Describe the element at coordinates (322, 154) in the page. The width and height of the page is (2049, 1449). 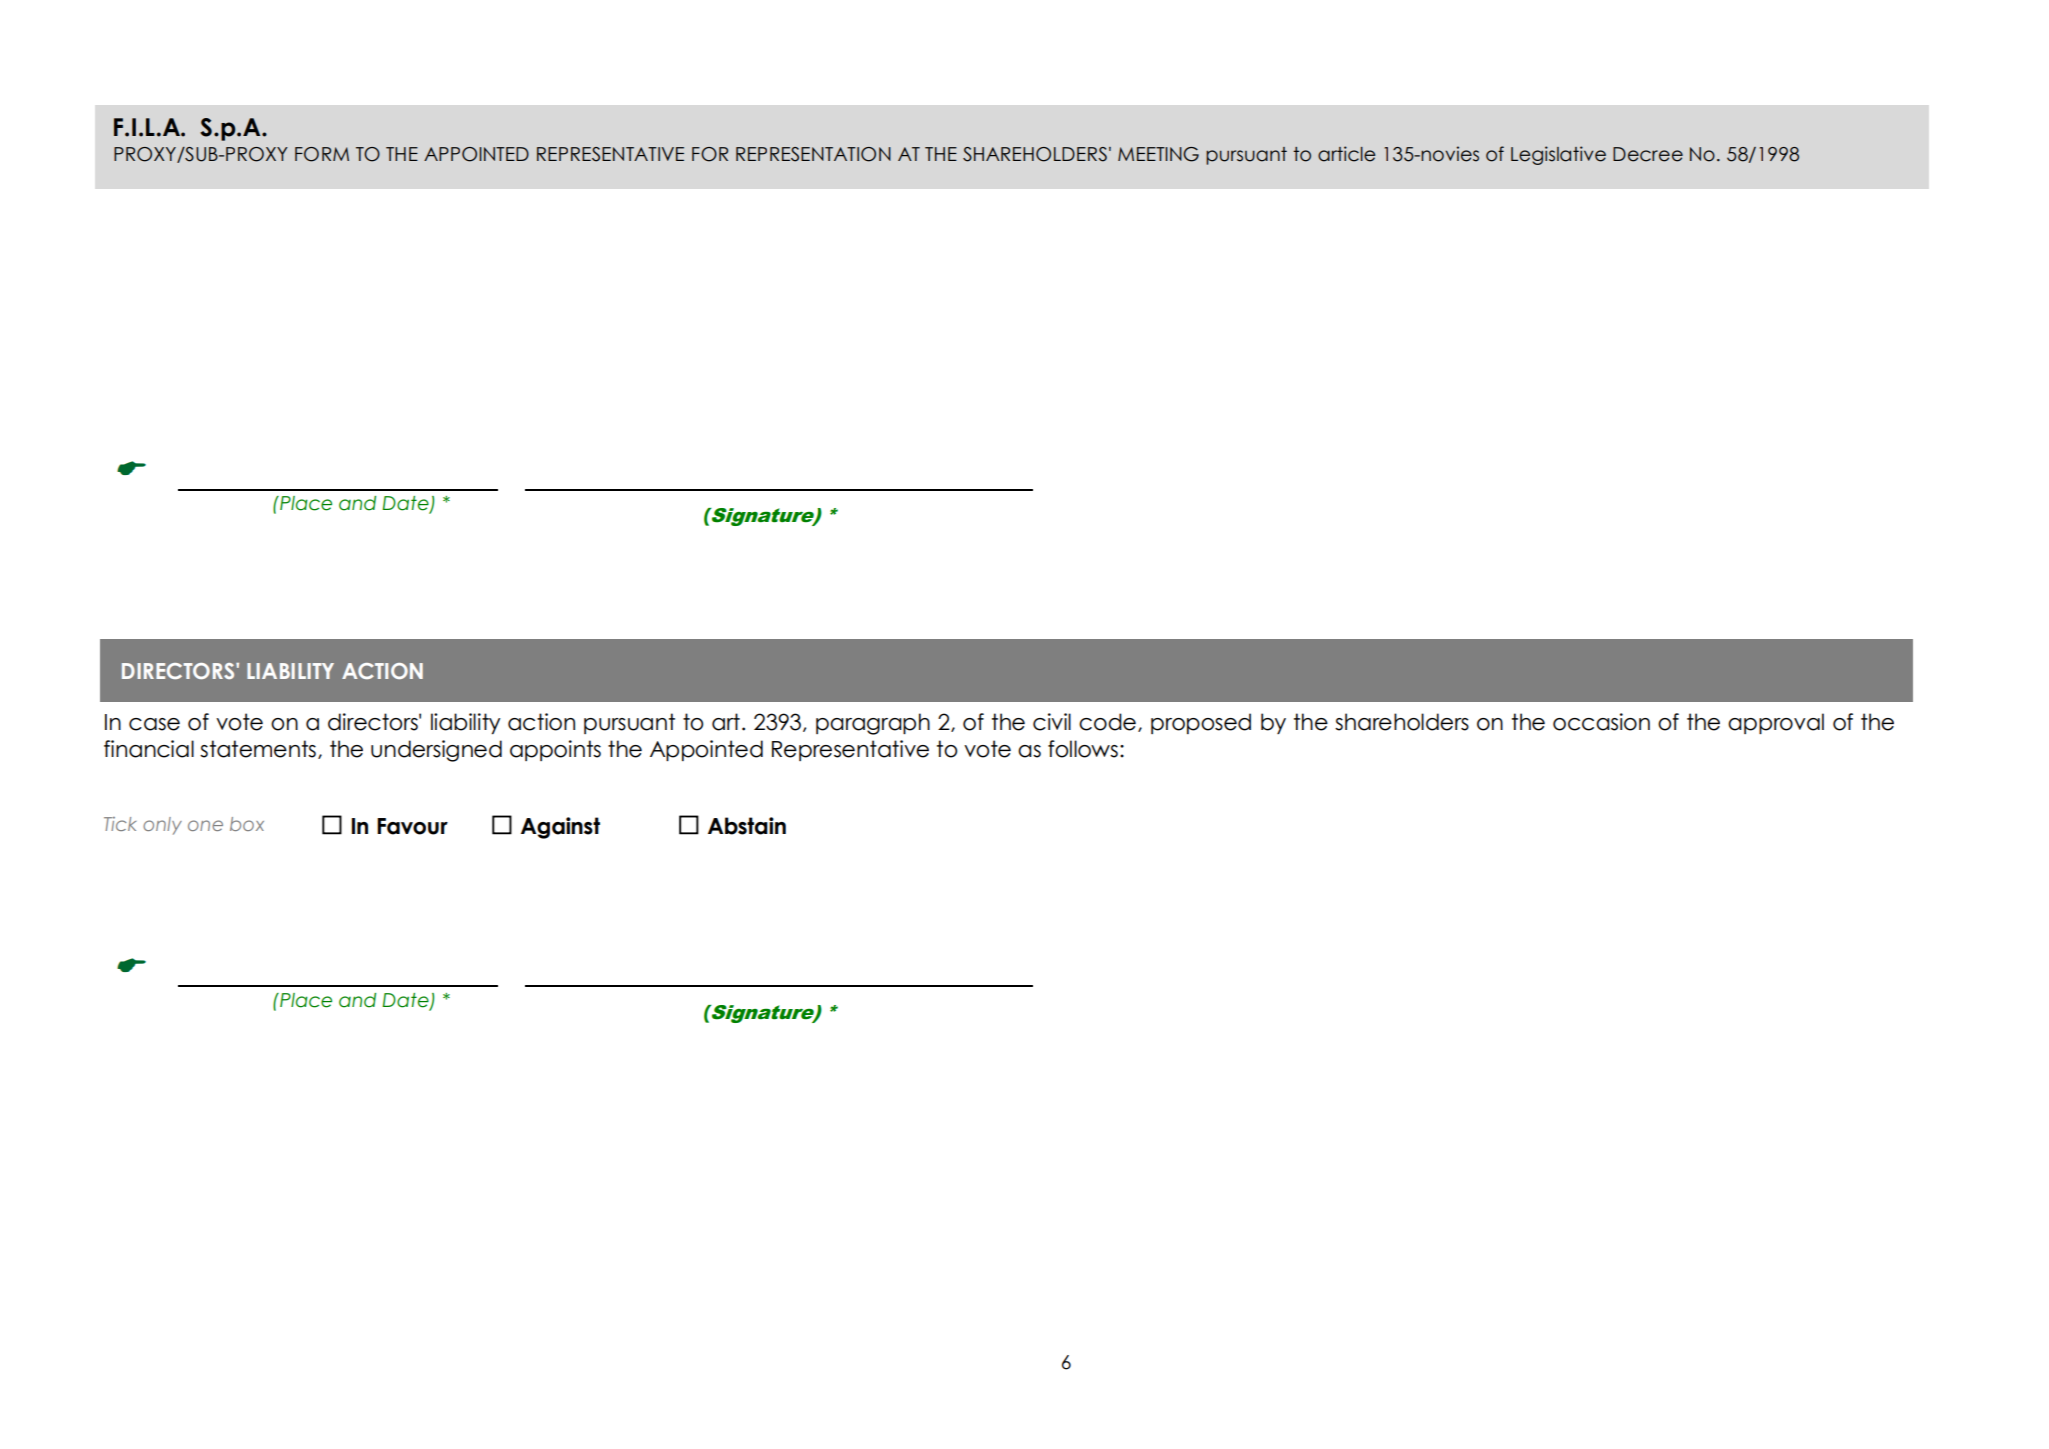
I see `FORM` at that location.
